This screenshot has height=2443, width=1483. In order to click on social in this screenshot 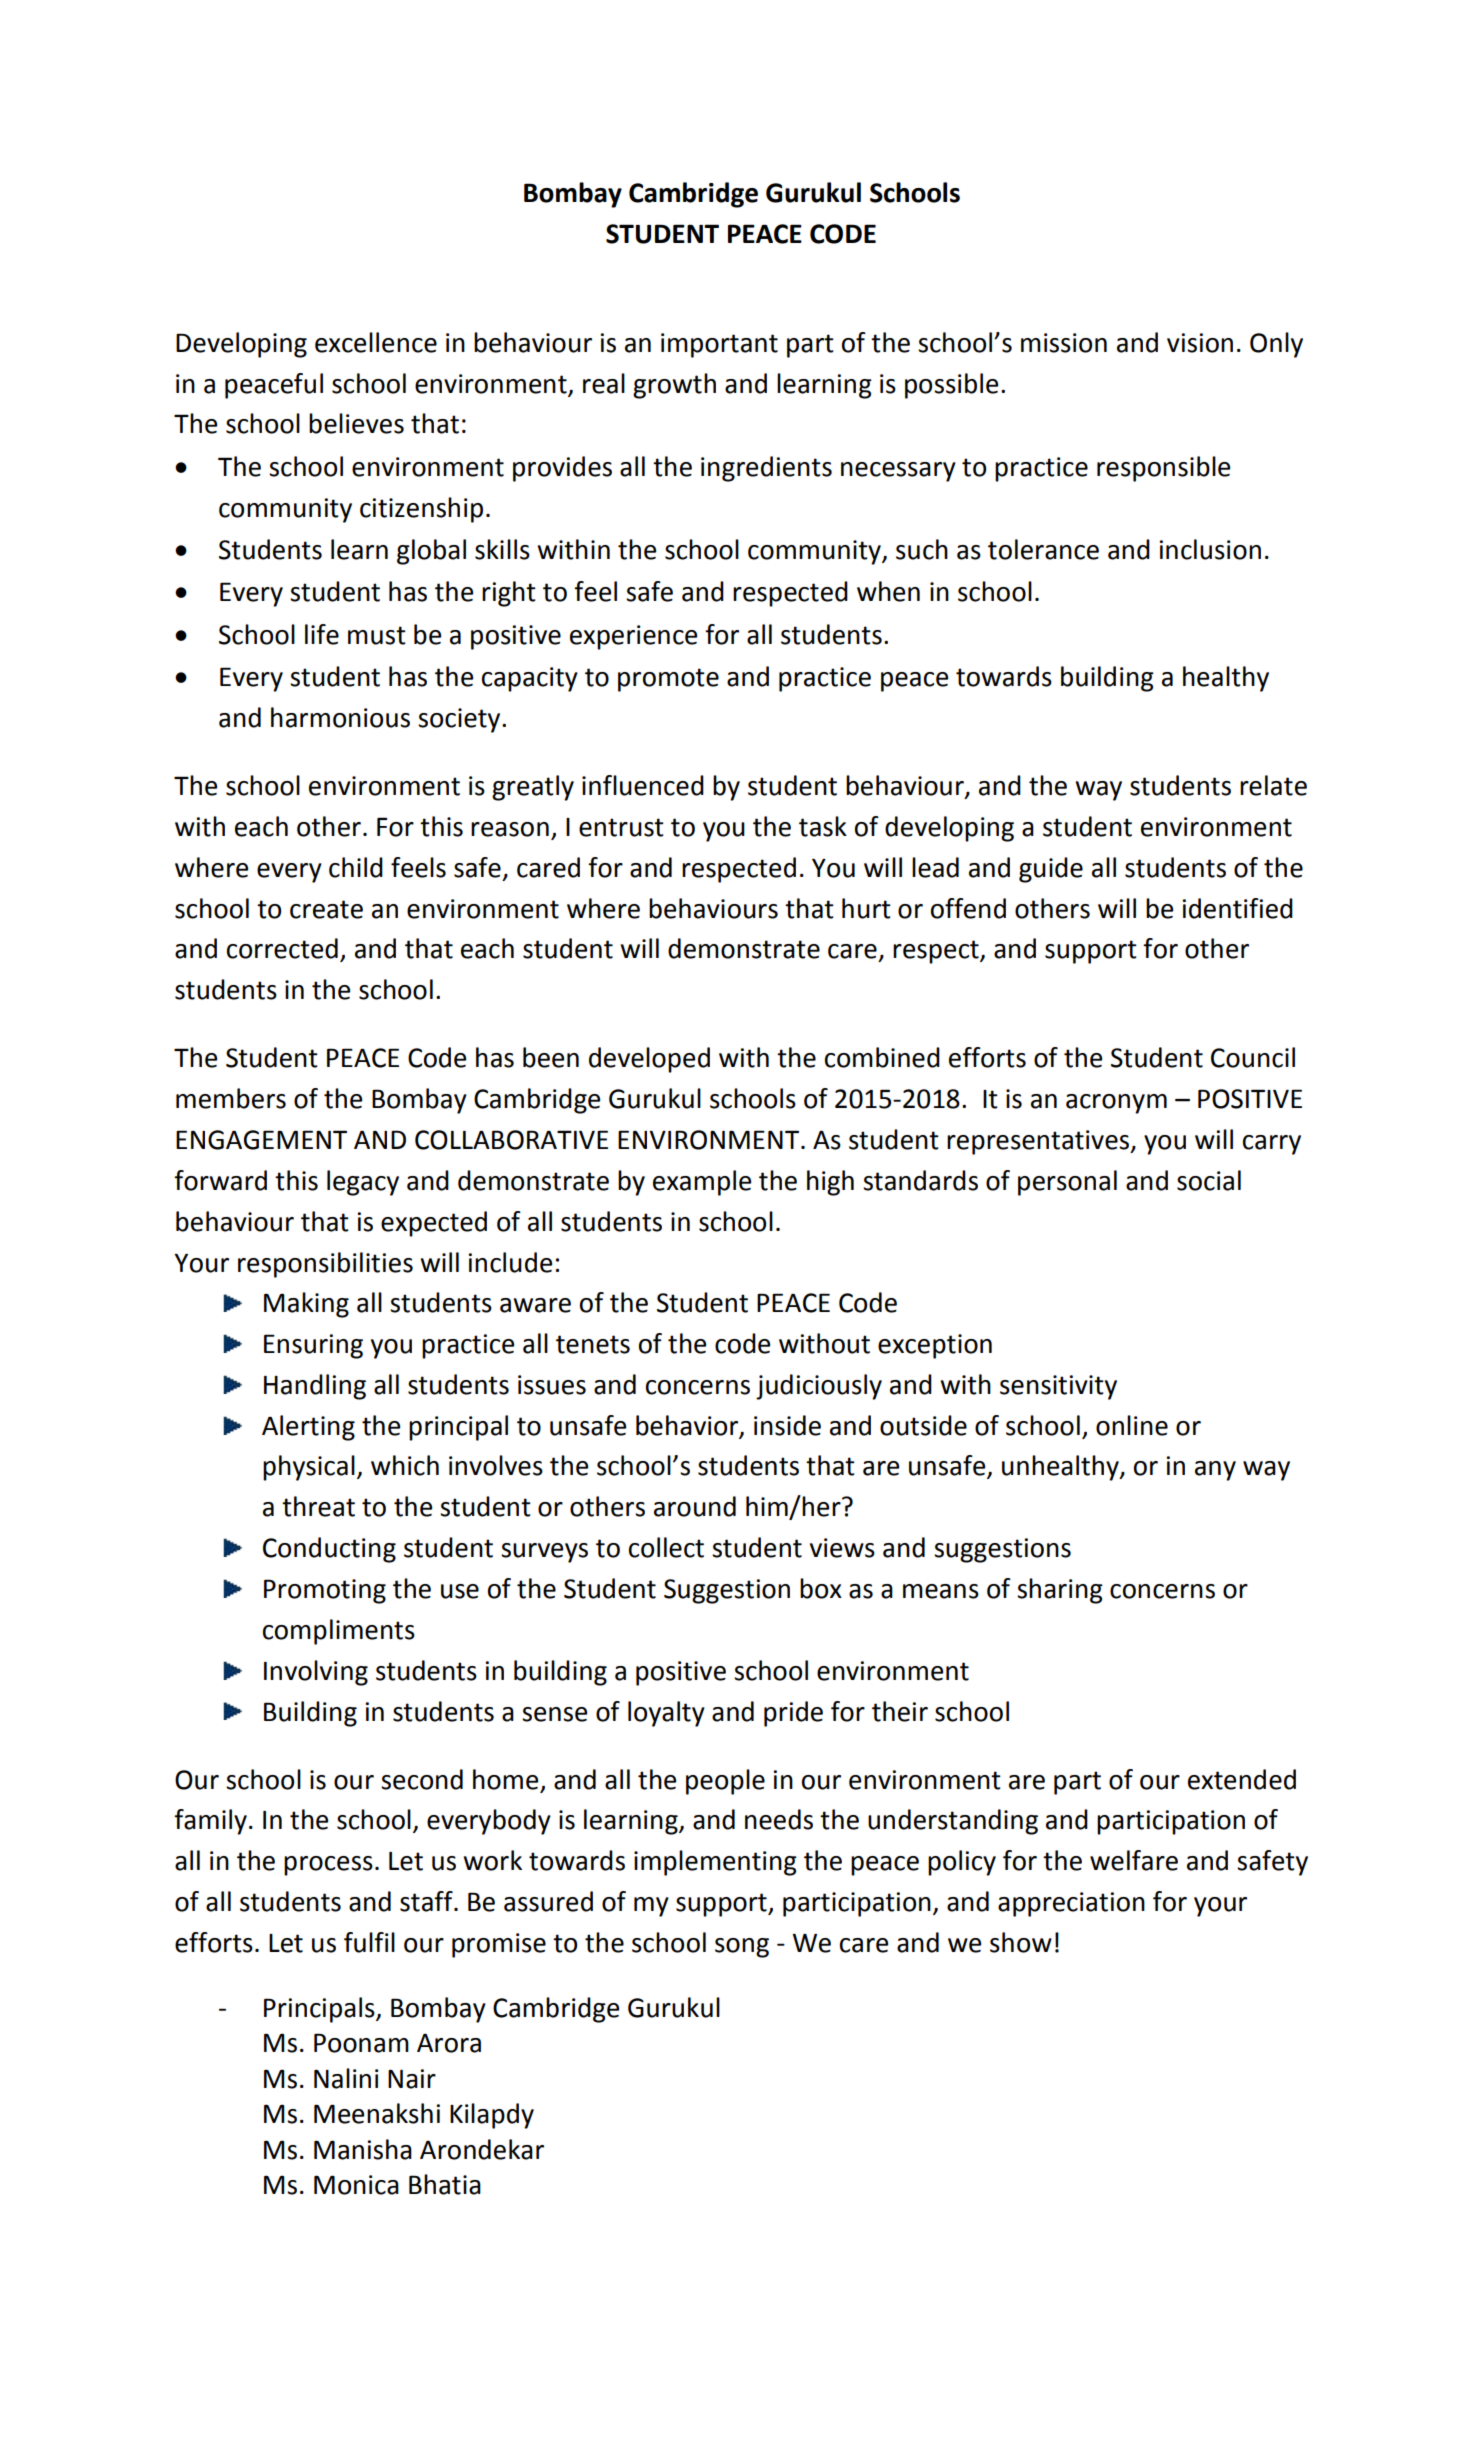, I will do `click(1209, 1180)`.
